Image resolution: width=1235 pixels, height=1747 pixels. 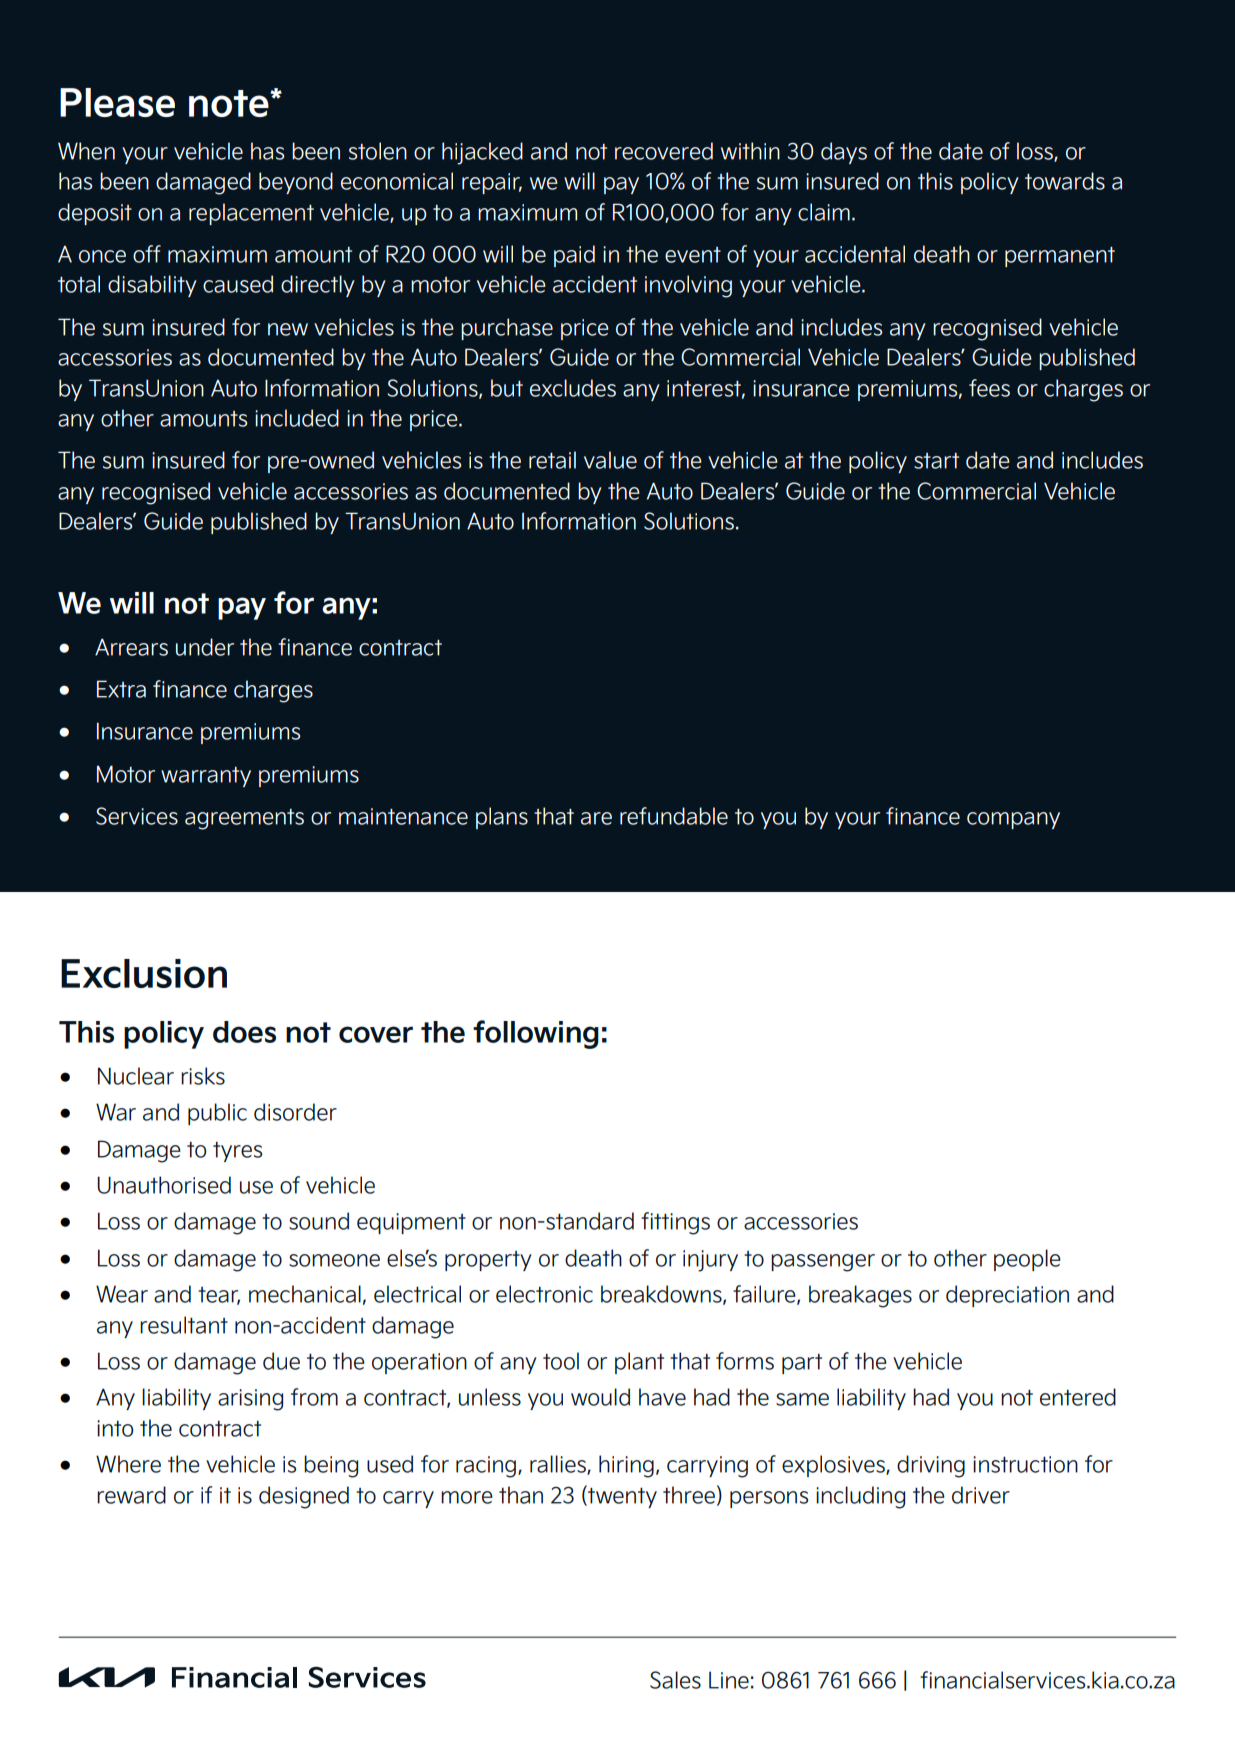 I want to click on hijacked, so click(x=482, y=153).
